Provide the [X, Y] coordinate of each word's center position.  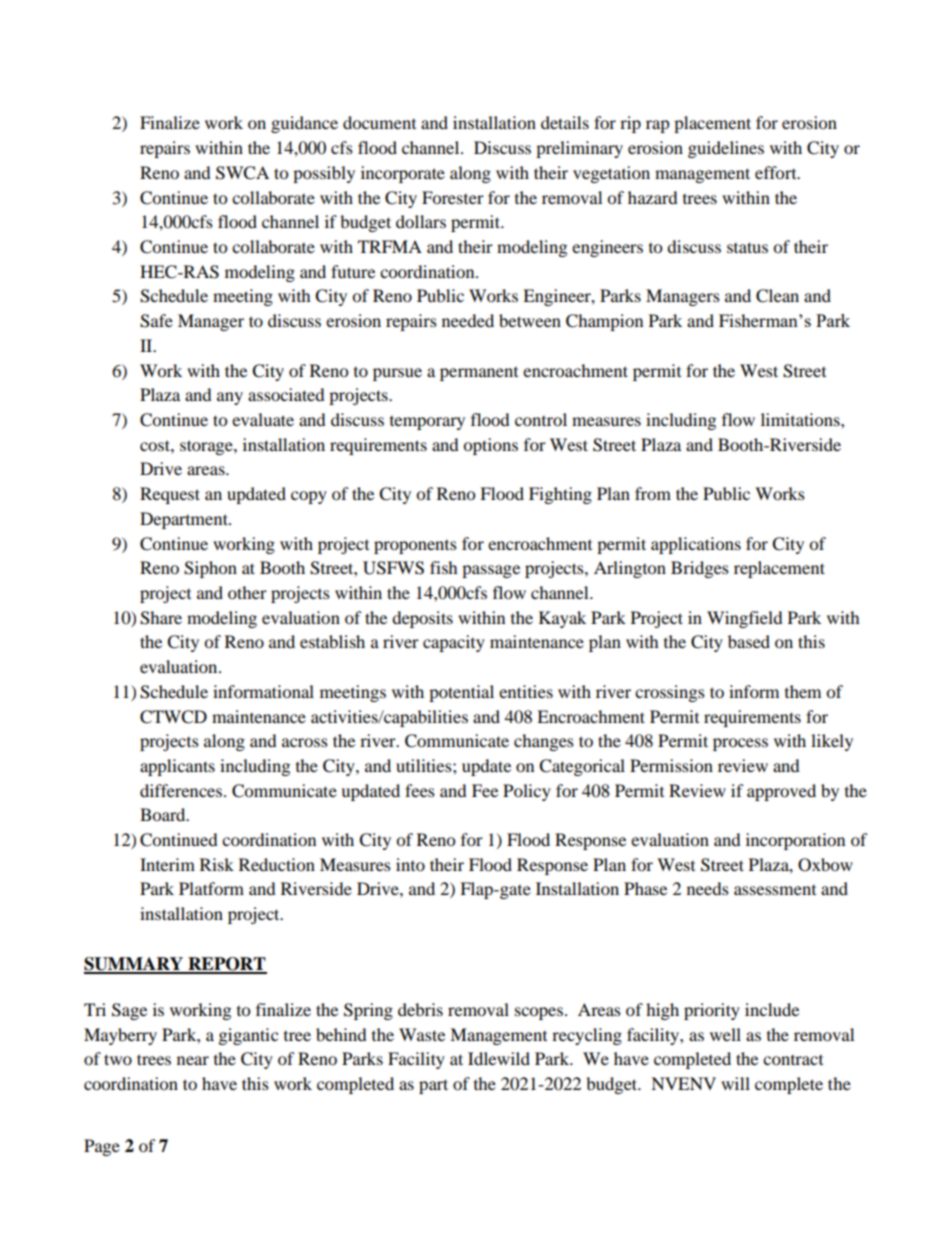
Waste [422, 1034]
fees [420, 790]
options [490, 446]
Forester [453, 197]
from [653, 493]
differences [181, 790]
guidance [304, 124]
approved [781, 792]
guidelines [726, 149]
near [193, 1060]
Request [170, 495]
